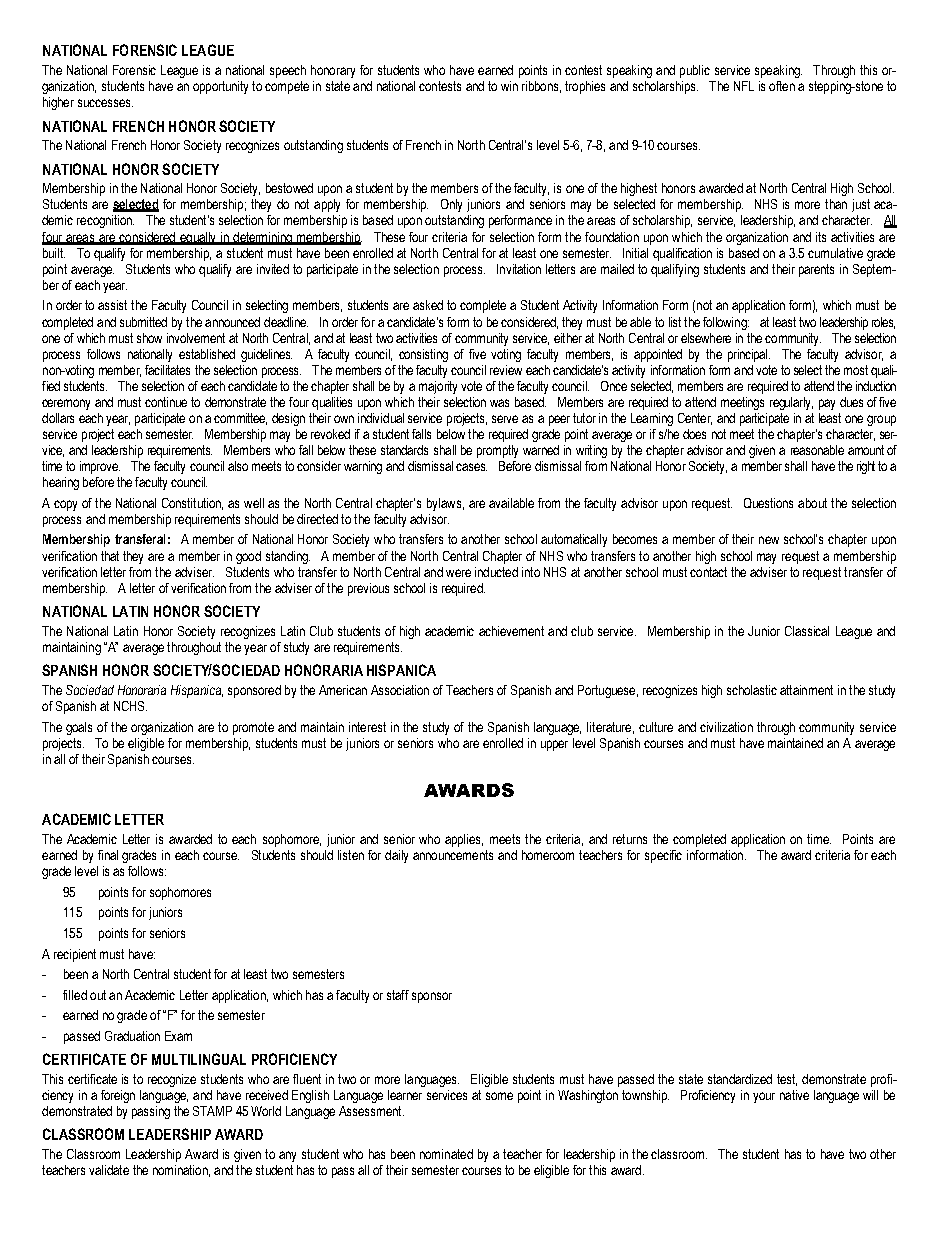 Image resolution: width=952 pixels, height=1233 pixels. I want to click on your, so click(764, 1097).
